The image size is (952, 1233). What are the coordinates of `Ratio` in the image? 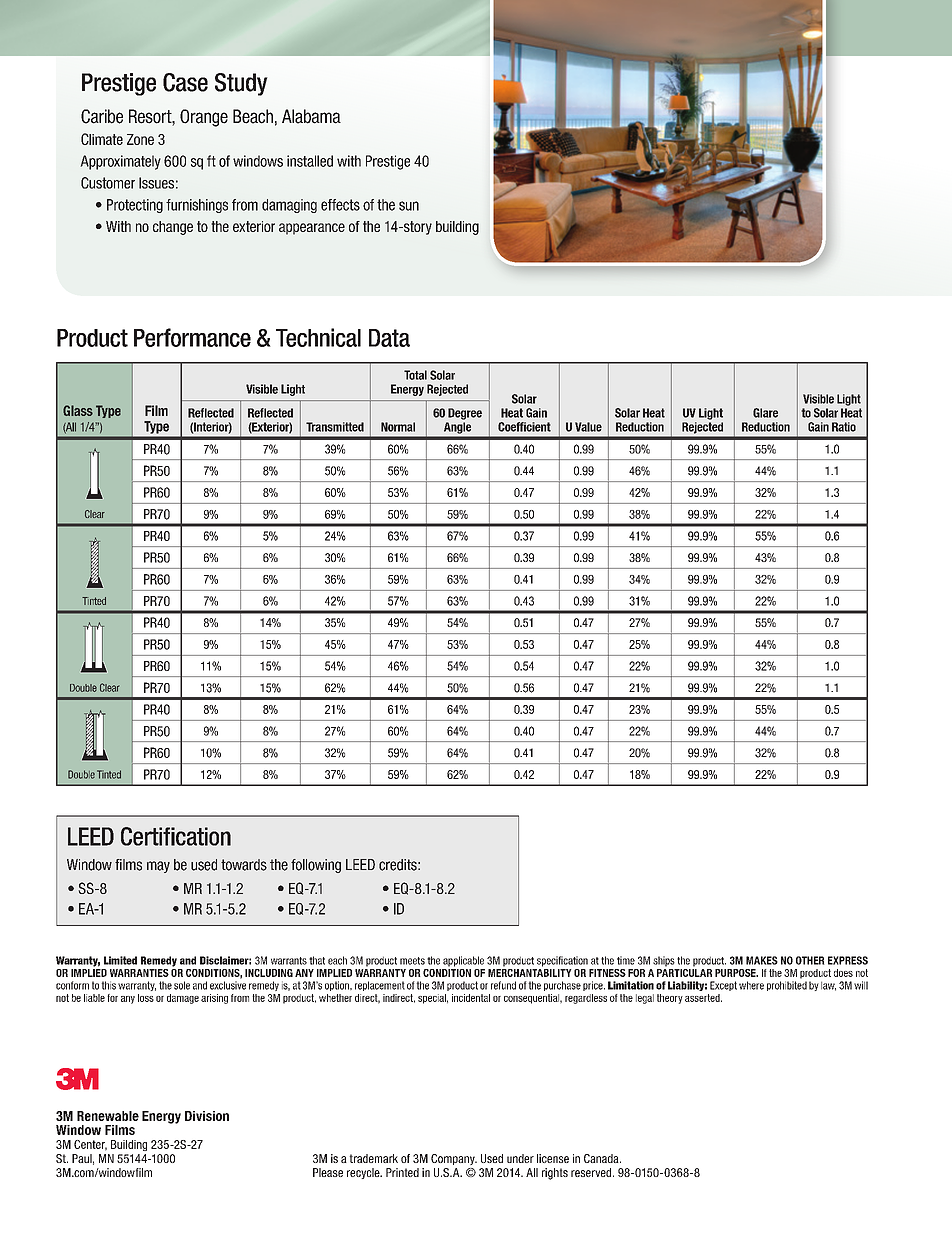 It's located at (844, 427).
